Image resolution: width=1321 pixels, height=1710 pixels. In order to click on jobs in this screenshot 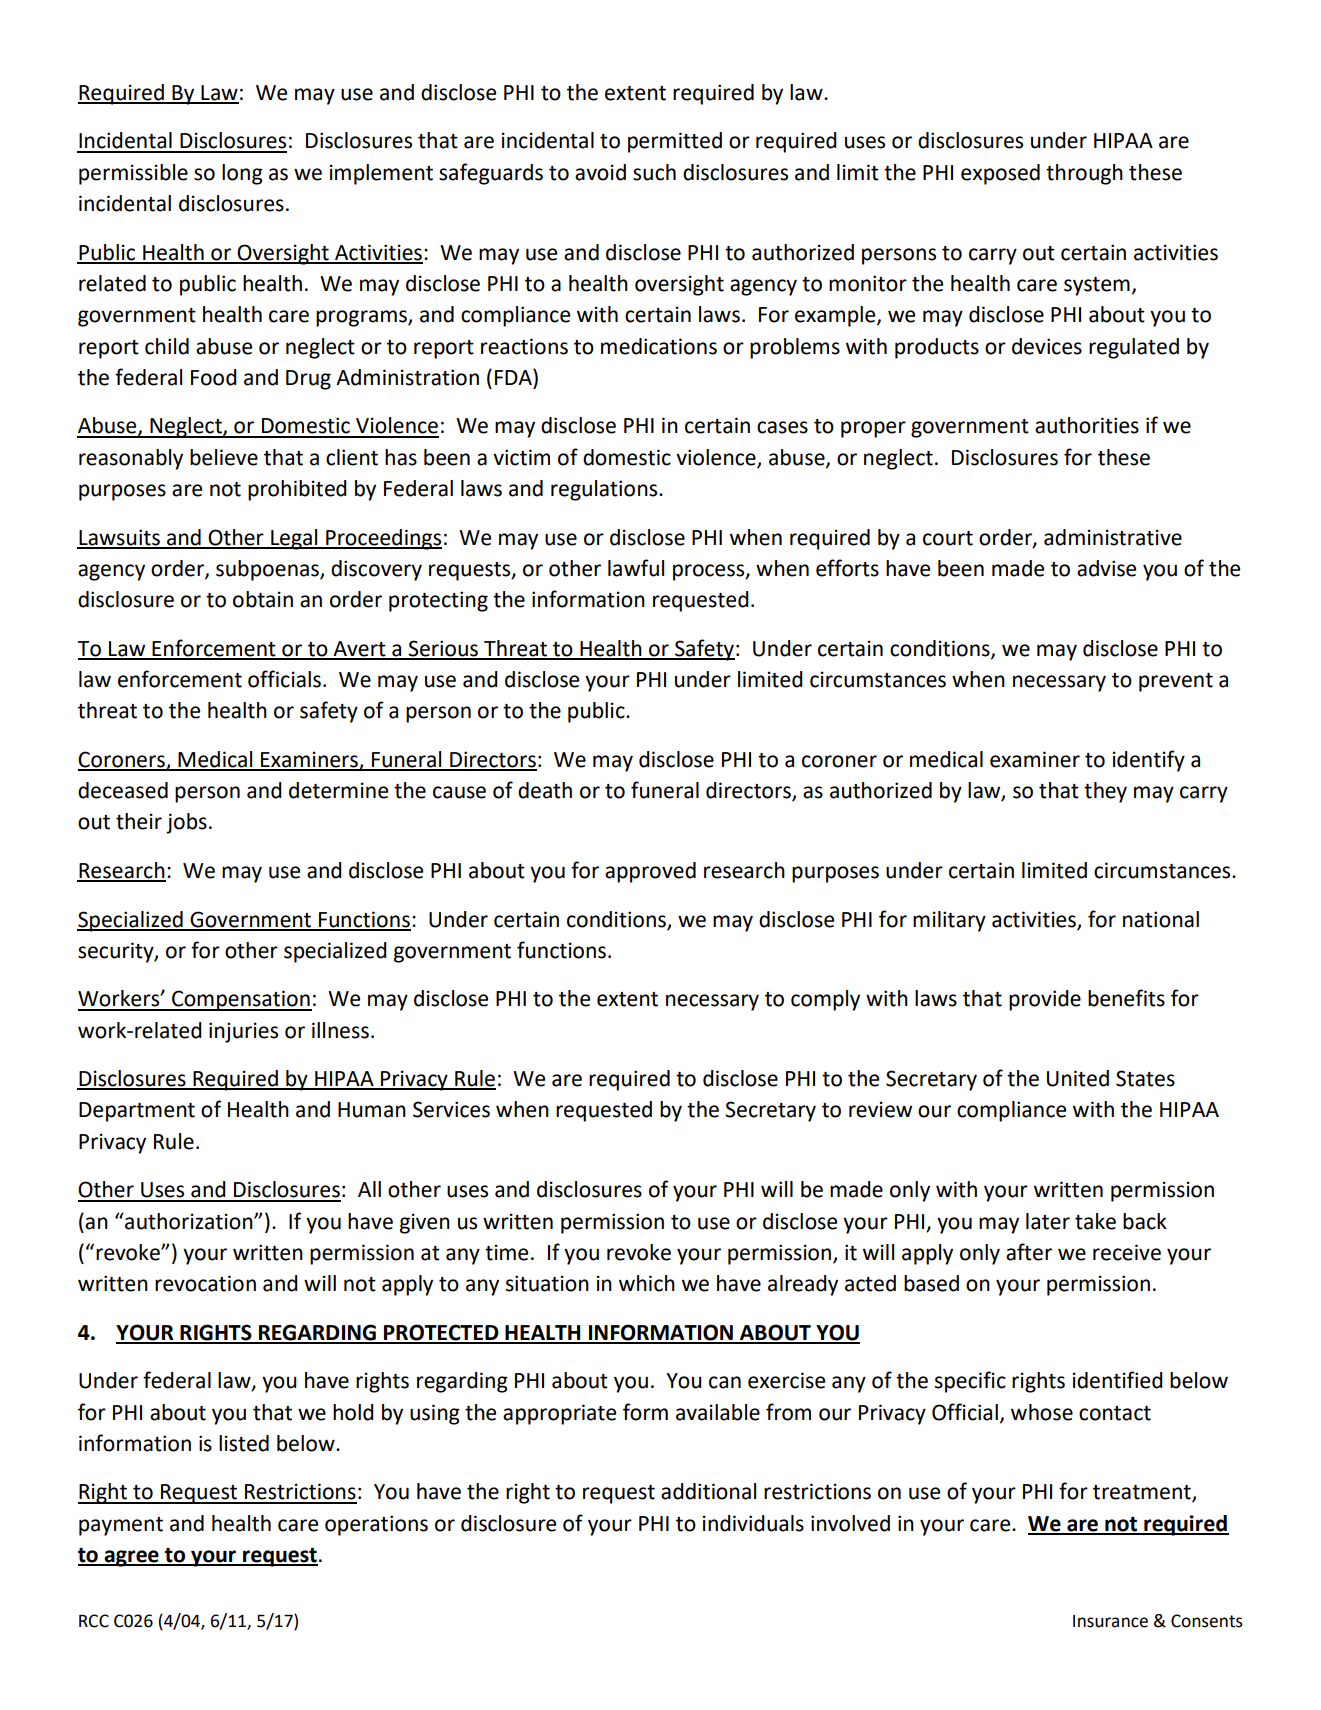, I will do `click(186, 823)`.
